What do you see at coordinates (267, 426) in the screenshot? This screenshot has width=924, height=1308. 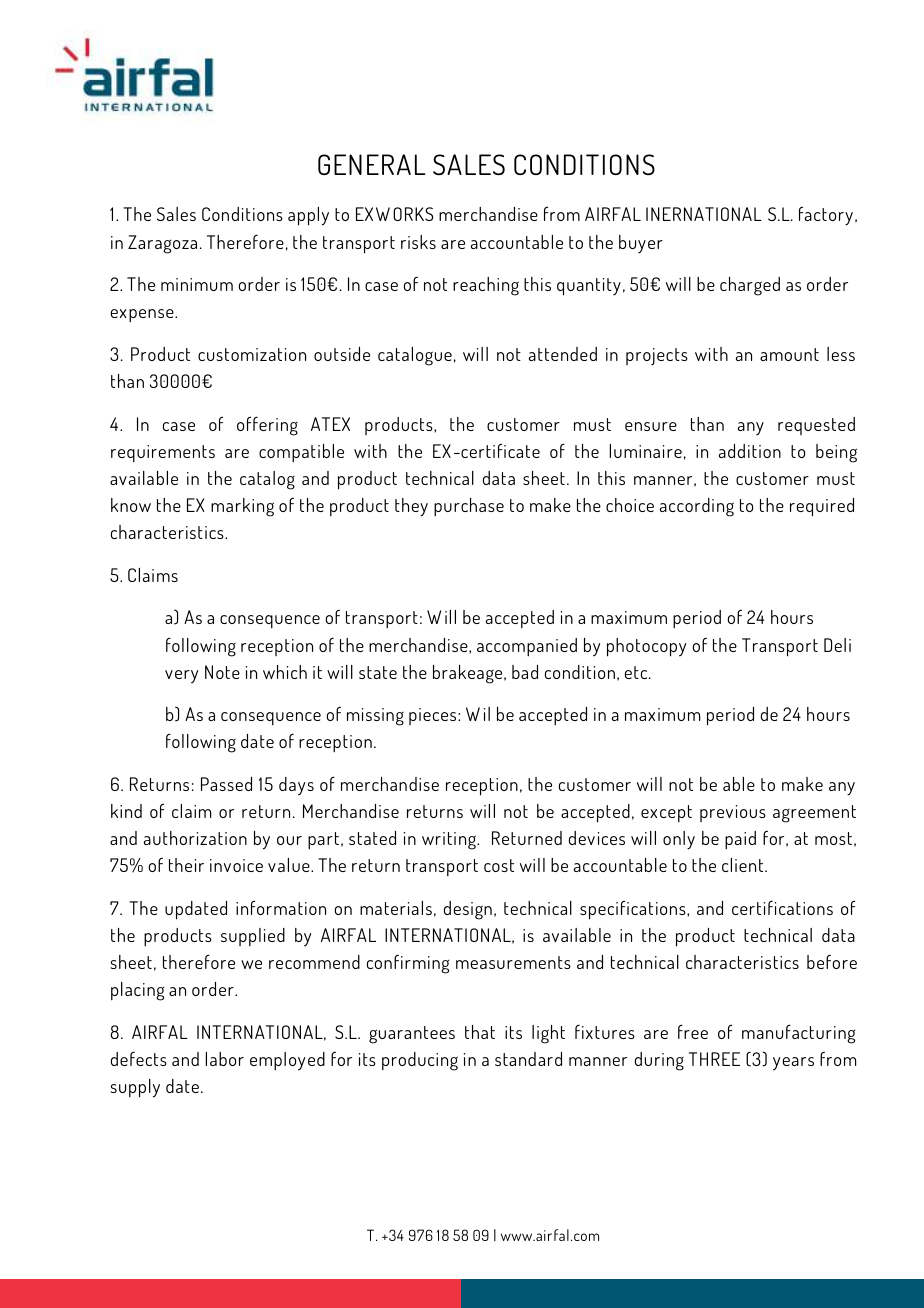 I see `offering` at bounding box center [267, 426].
